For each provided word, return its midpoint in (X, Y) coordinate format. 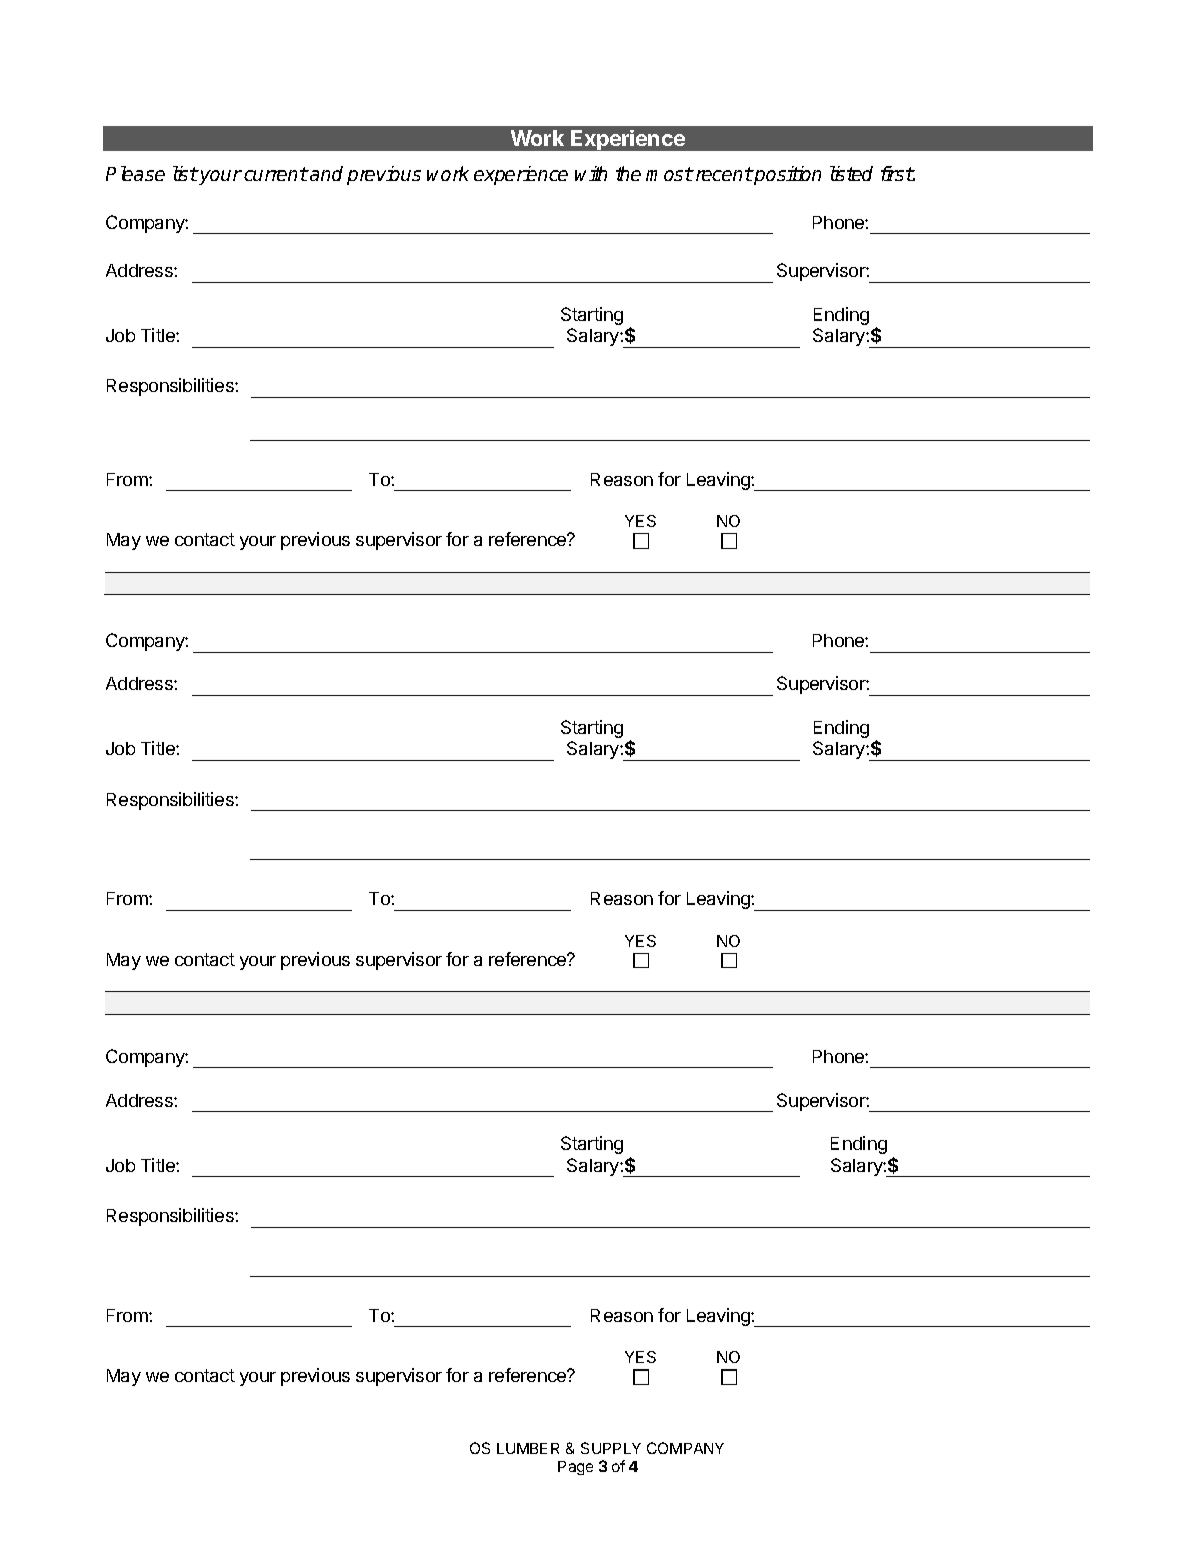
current (276, 174)
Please (135, 173)
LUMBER (528, 1448)
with (591, 173)
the (628, 173)
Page (575, 1468)
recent (724, 174)
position (786, 175)
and (325, 173)
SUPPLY (611, 1448)
